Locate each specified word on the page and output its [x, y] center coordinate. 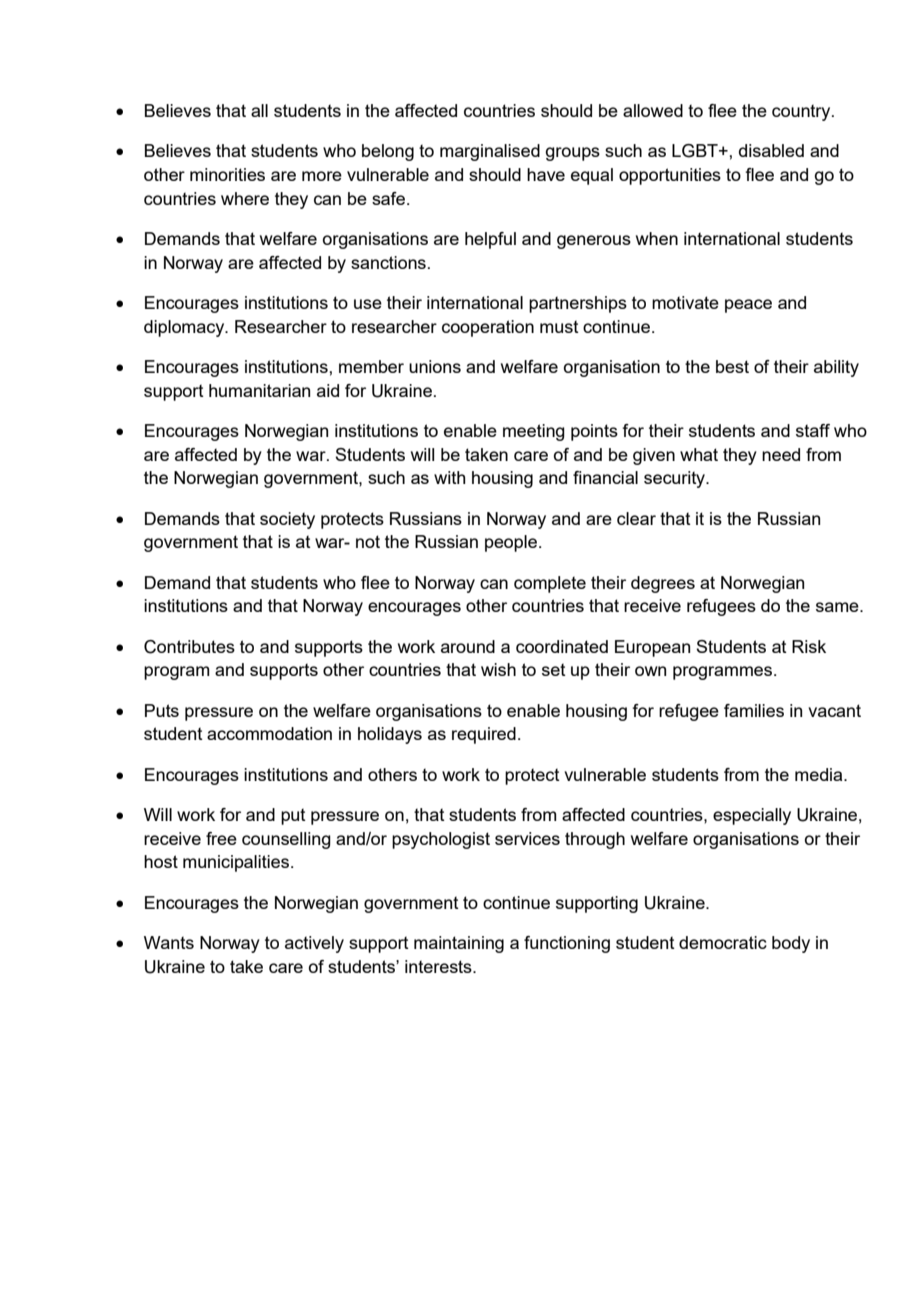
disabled [771, 150]
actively [314, 944]
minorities [227, 174]
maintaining [459, 944]
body [791, 944]
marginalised [490, 152]
